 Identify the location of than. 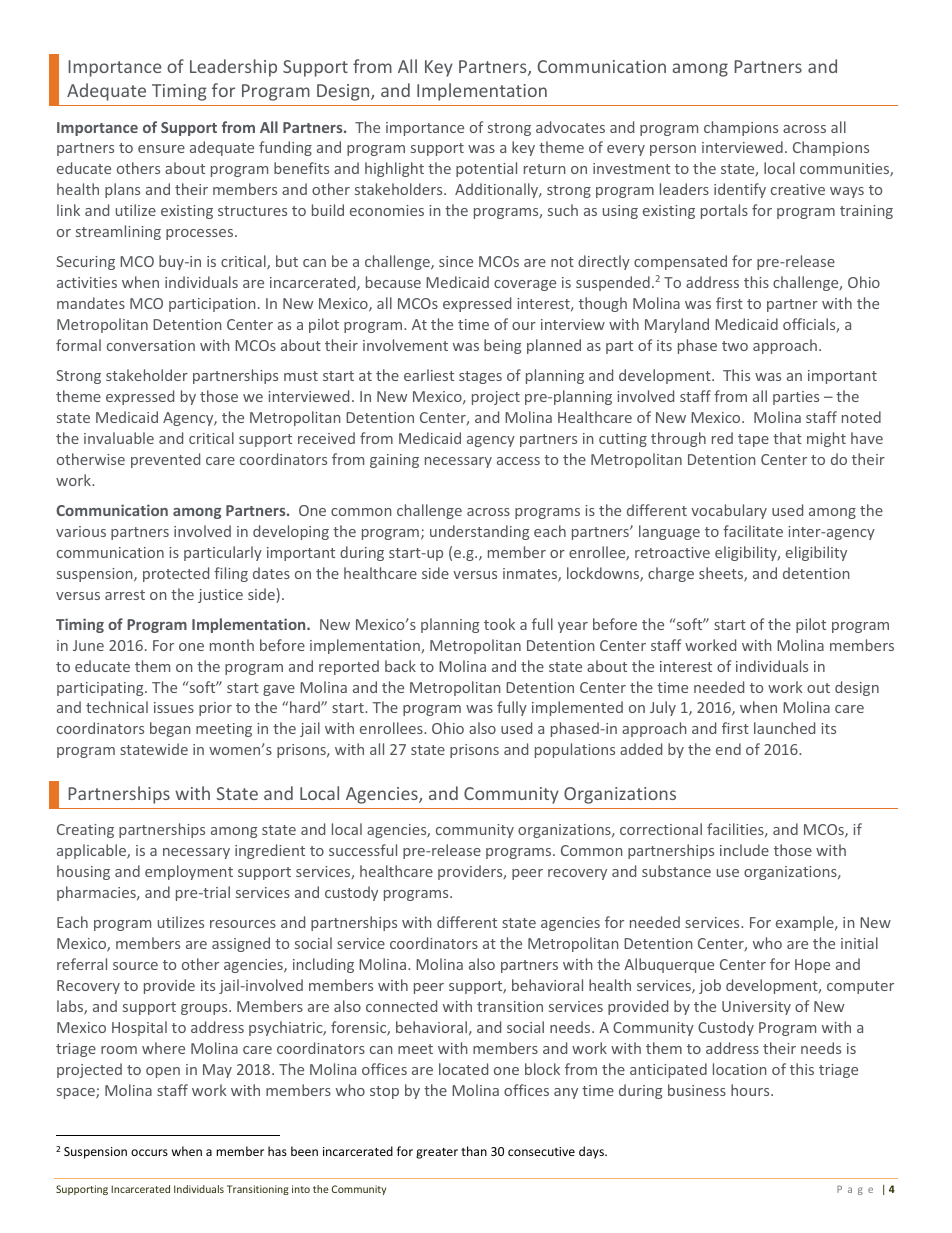
(474, 1151).
